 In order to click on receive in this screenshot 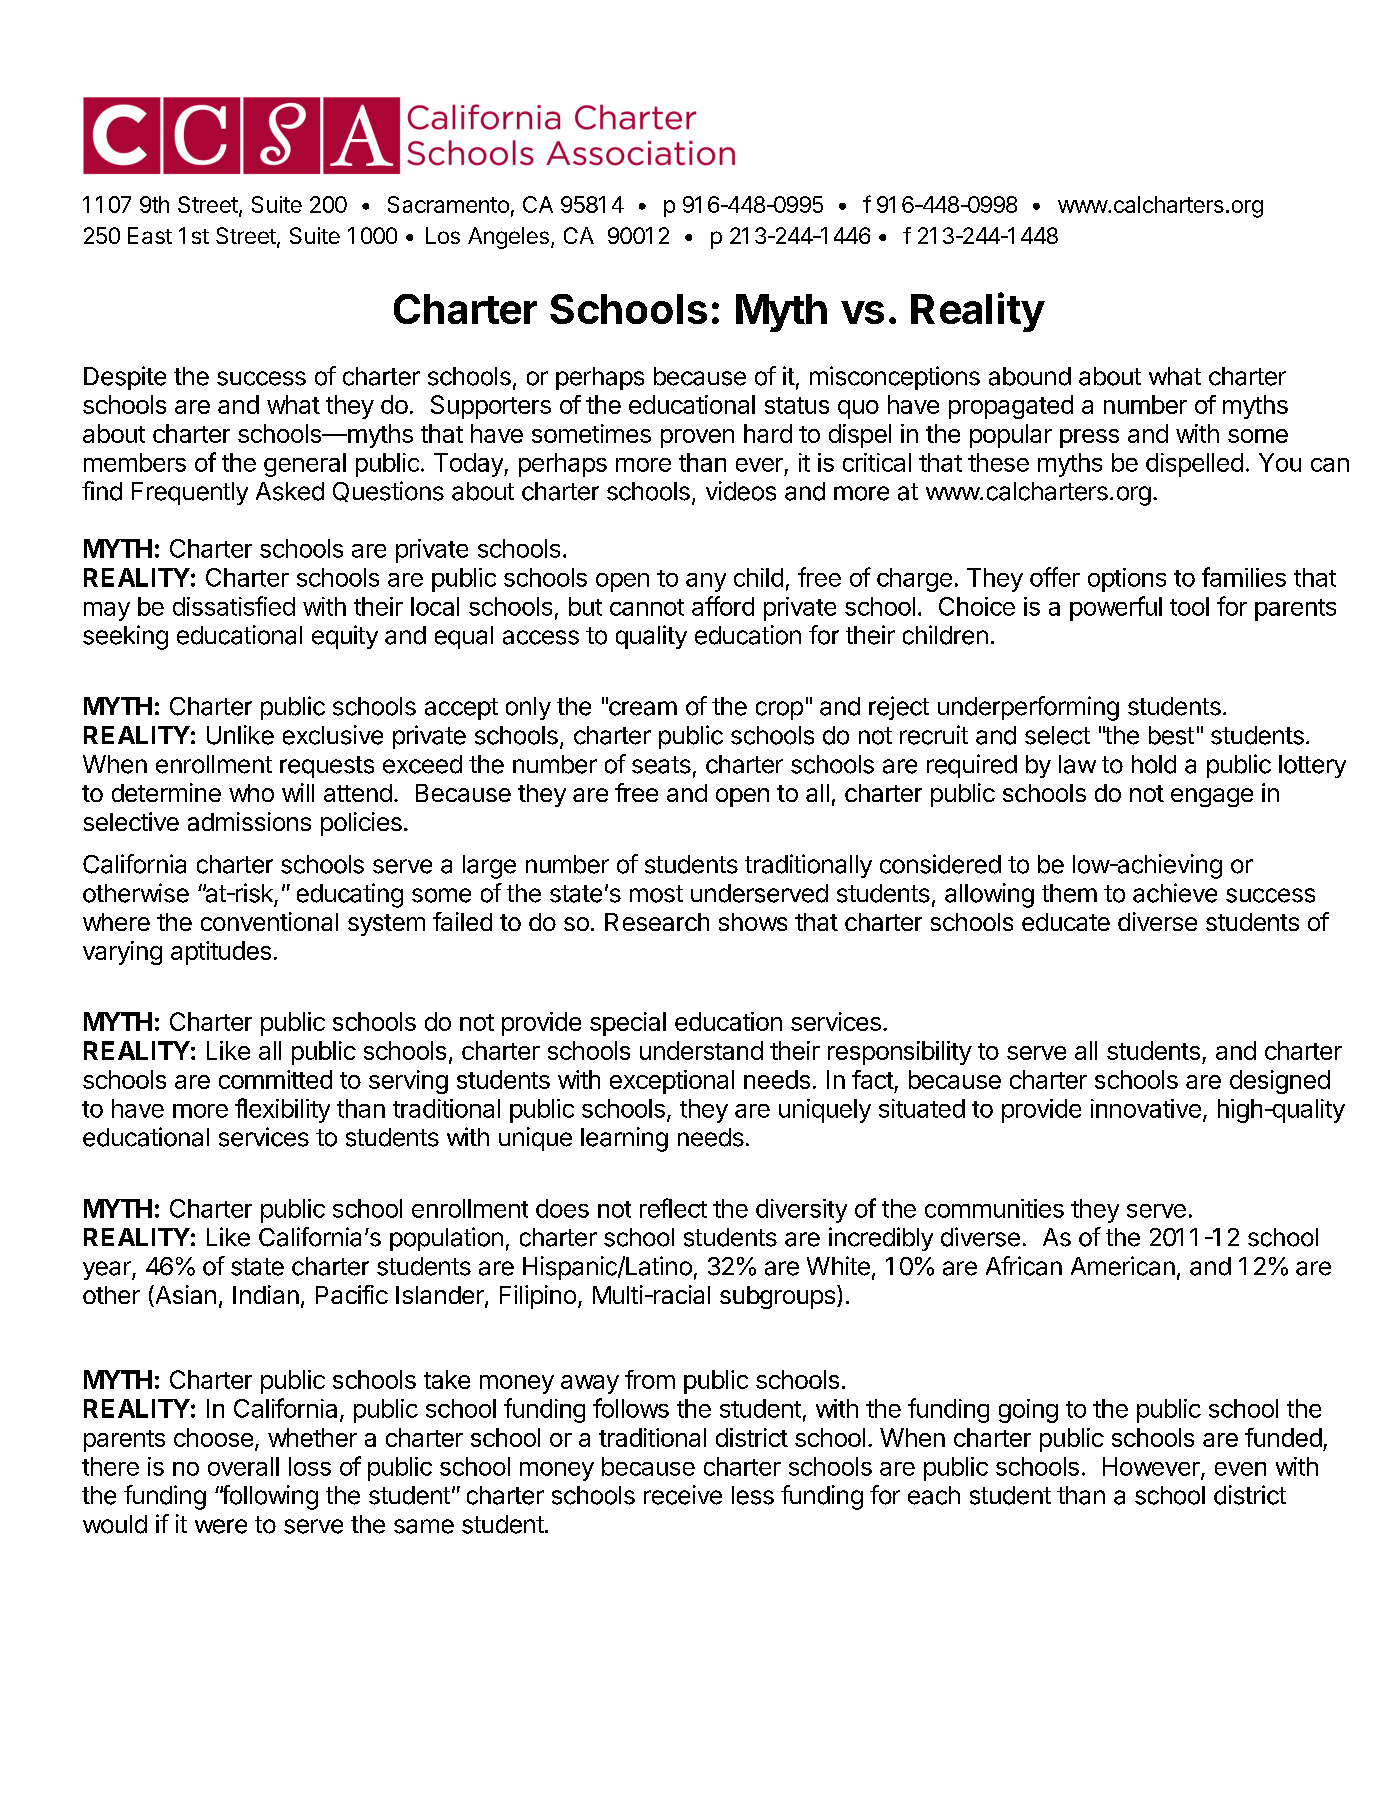, I will do `click(683, 1495)`.
